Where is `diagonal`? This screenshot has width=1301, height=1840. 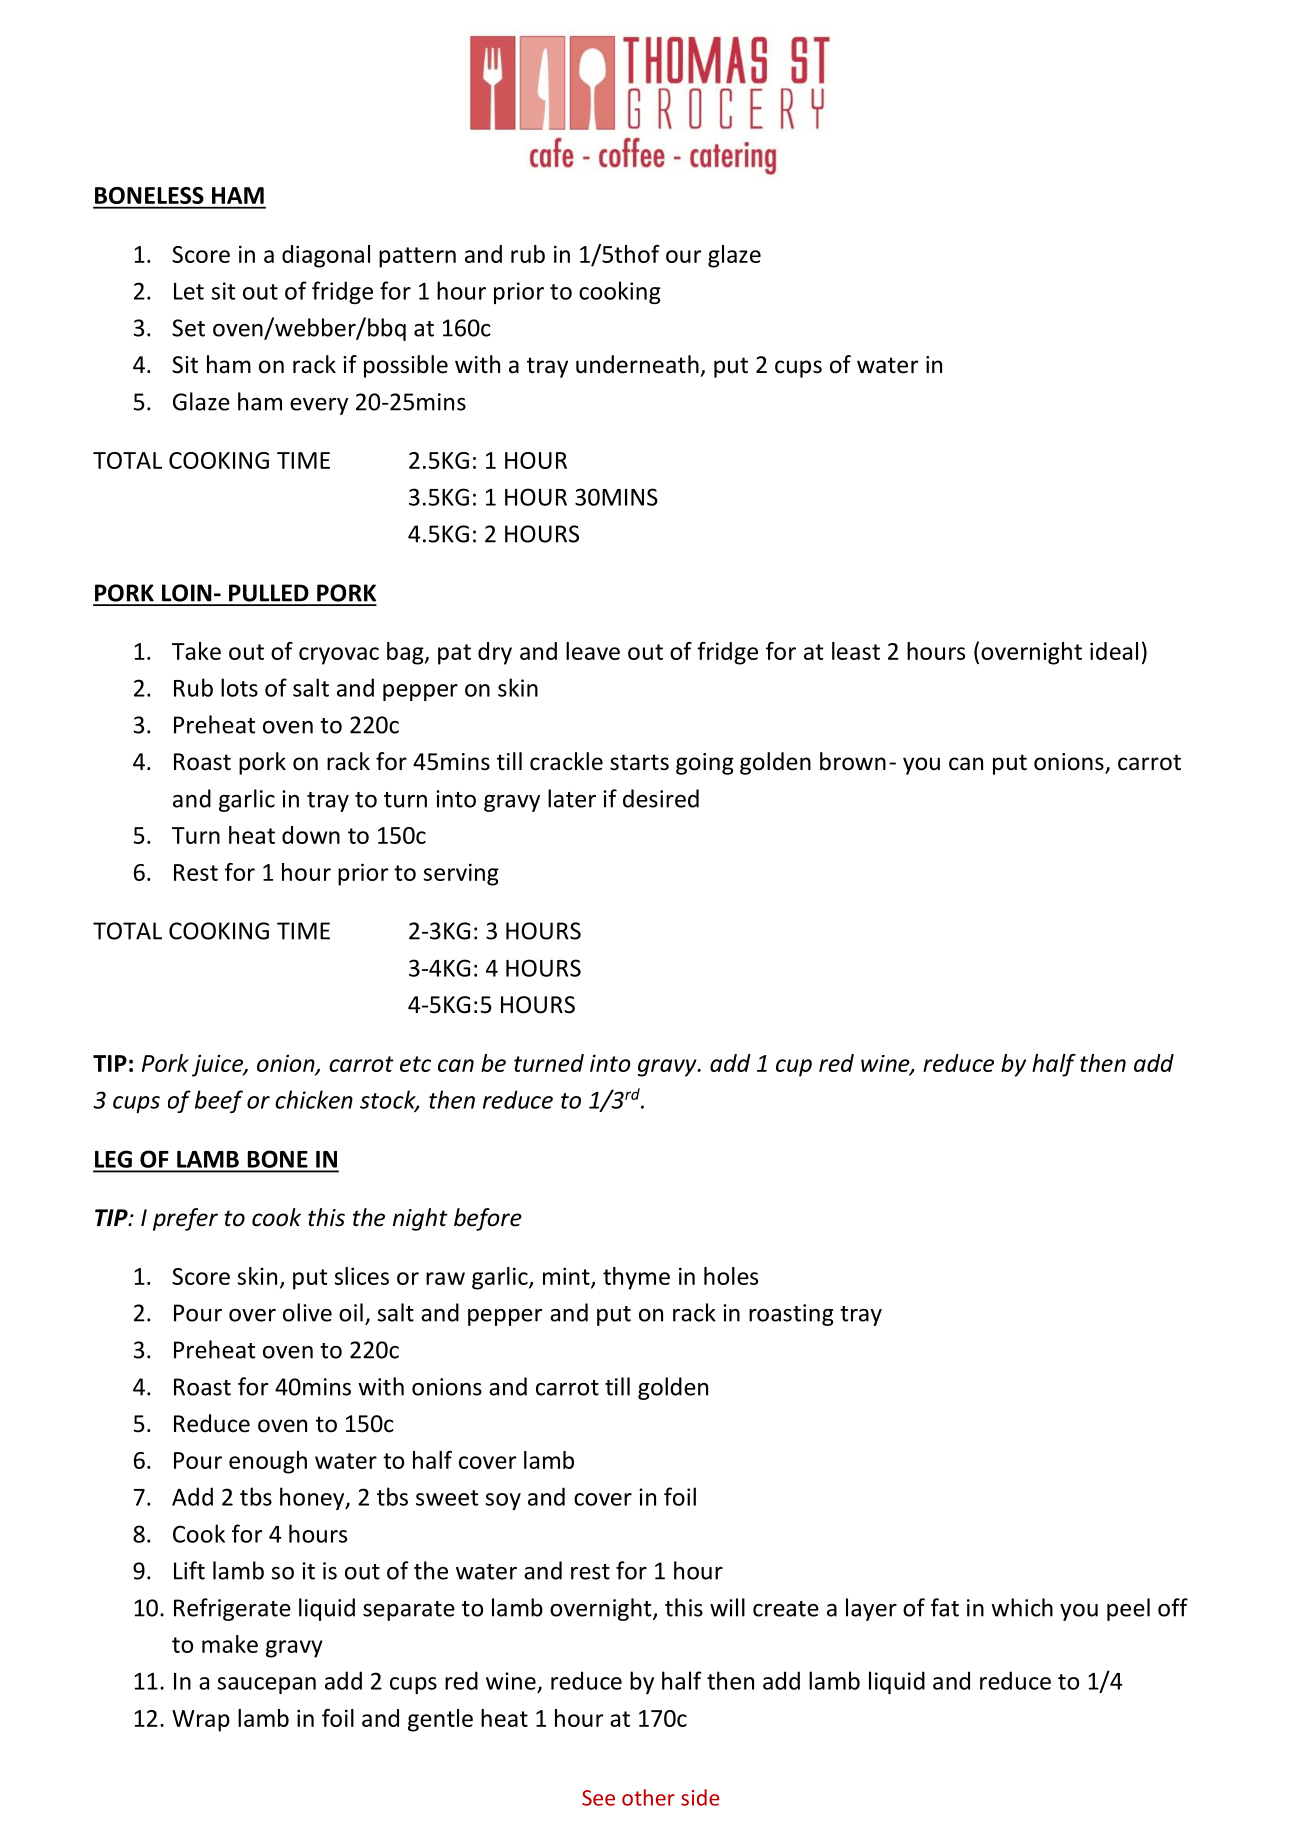
diagonal is located at coordinates (326, 256).
